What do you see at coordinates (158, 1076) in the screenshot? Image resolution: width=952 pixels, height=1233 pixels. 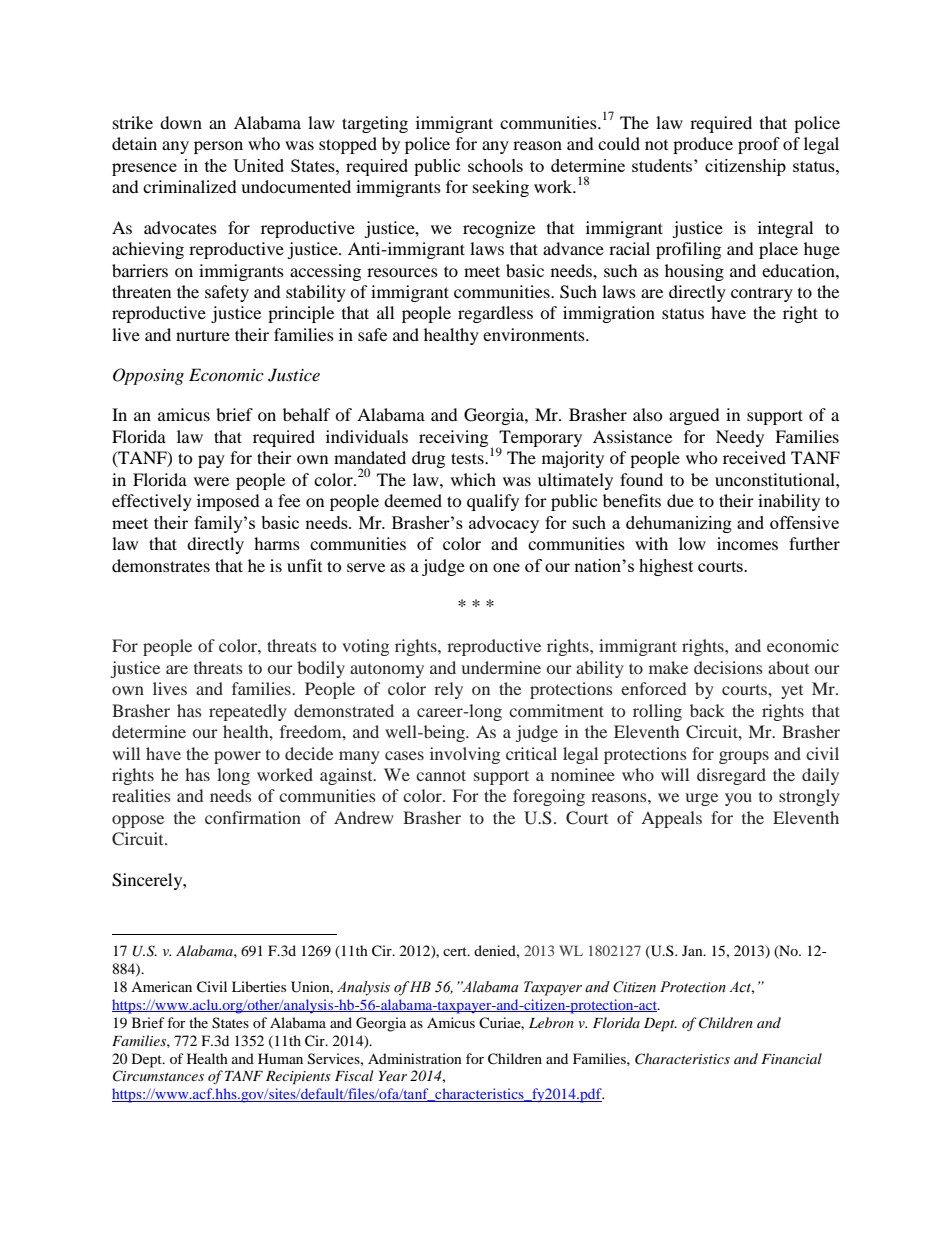 I see `Circumstances` at bounding box center [158, 1076].
